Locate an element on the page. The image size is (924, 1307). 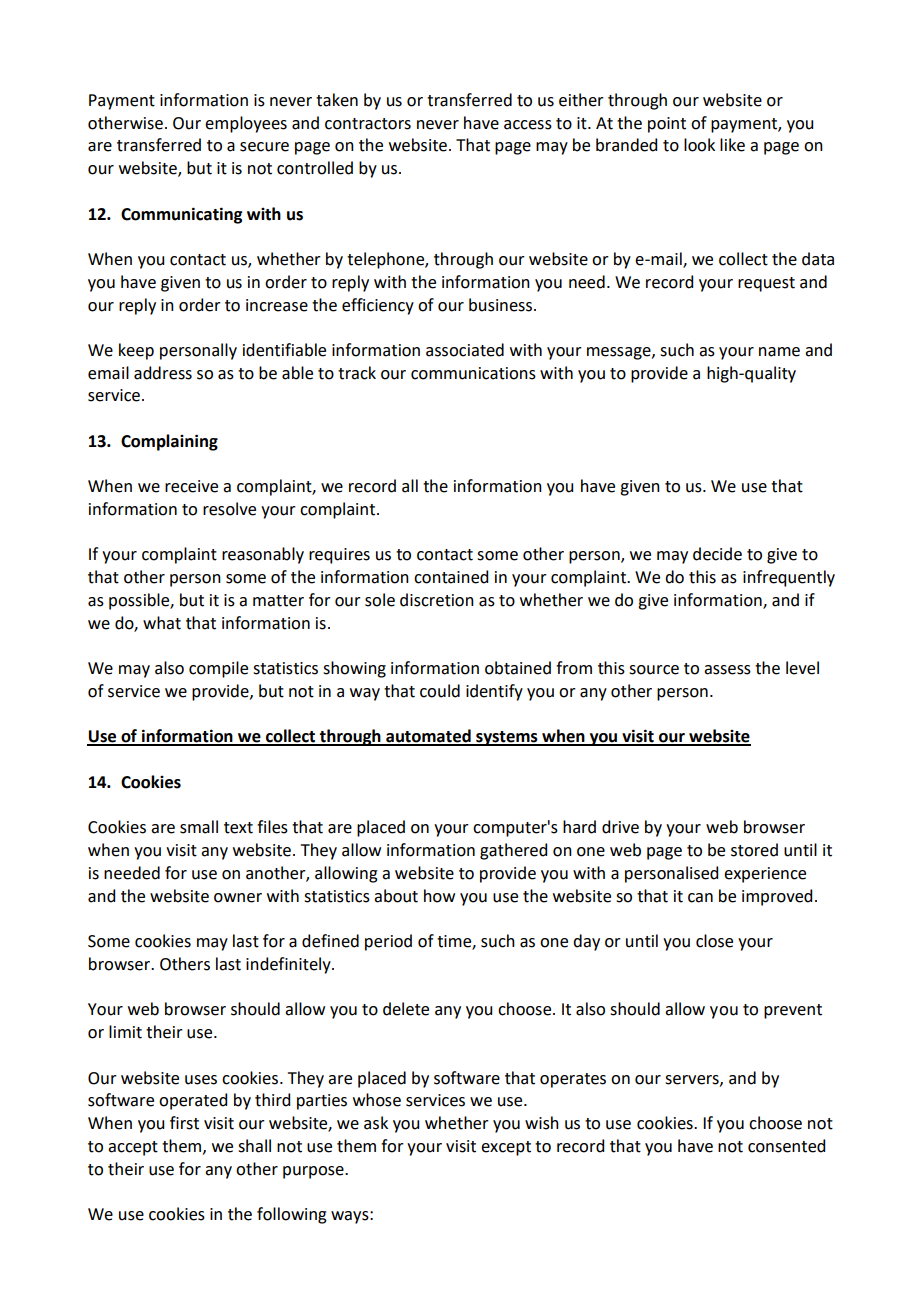
delete is located at coordinates (406, 1009).
